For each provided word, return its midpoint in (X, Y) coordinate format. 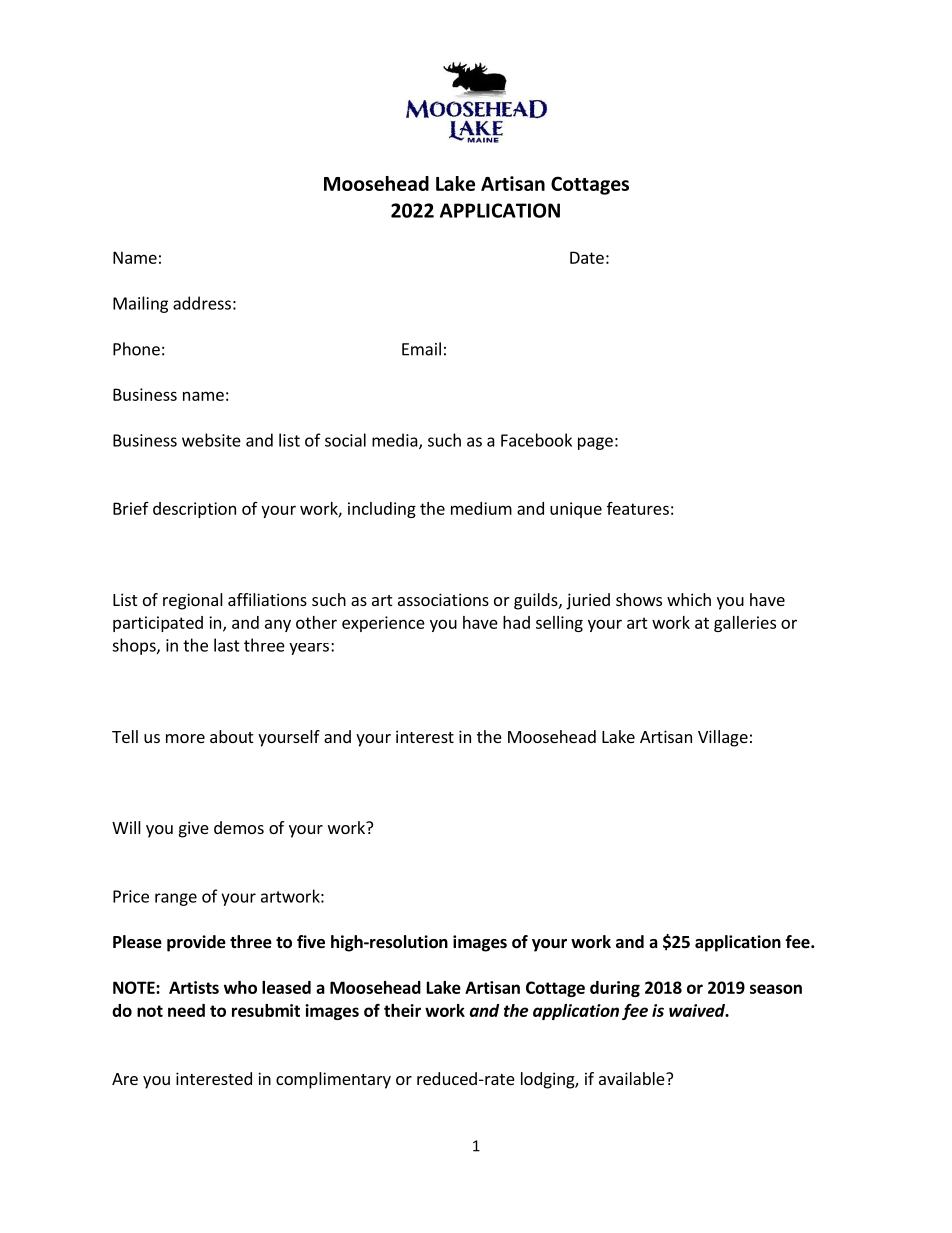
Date (587, 257)
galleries (745, 624)
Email (421, 349)
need (186, 1010)
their (402, 1010)
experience (383, 624)
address (202, 303)
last (227, 645)
